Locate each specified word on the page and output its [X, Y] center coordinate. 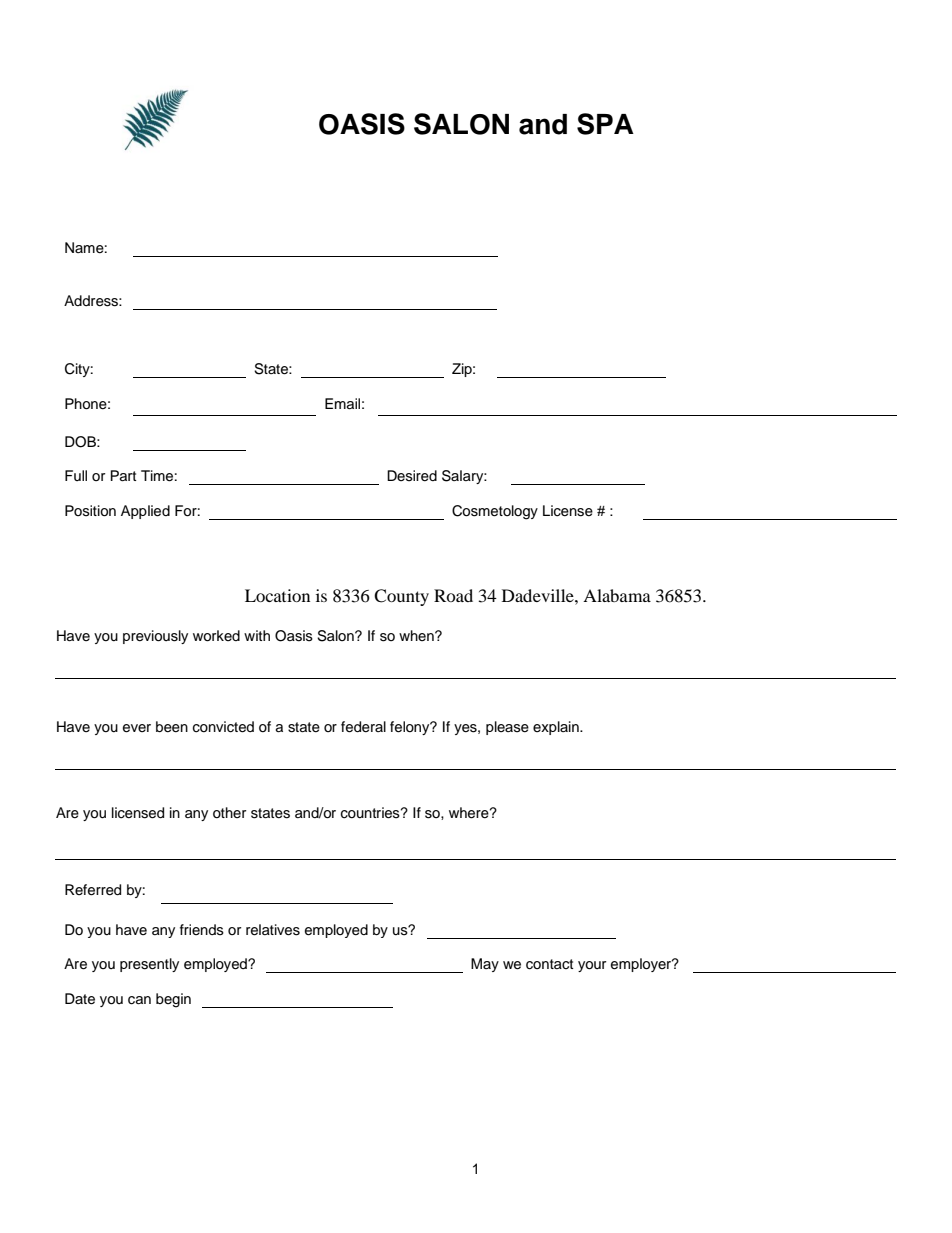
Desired [412, 476]
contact [549, 964]
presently [149, 965]
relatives [273, 930]
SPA [605, 124]
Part [123, 475]
